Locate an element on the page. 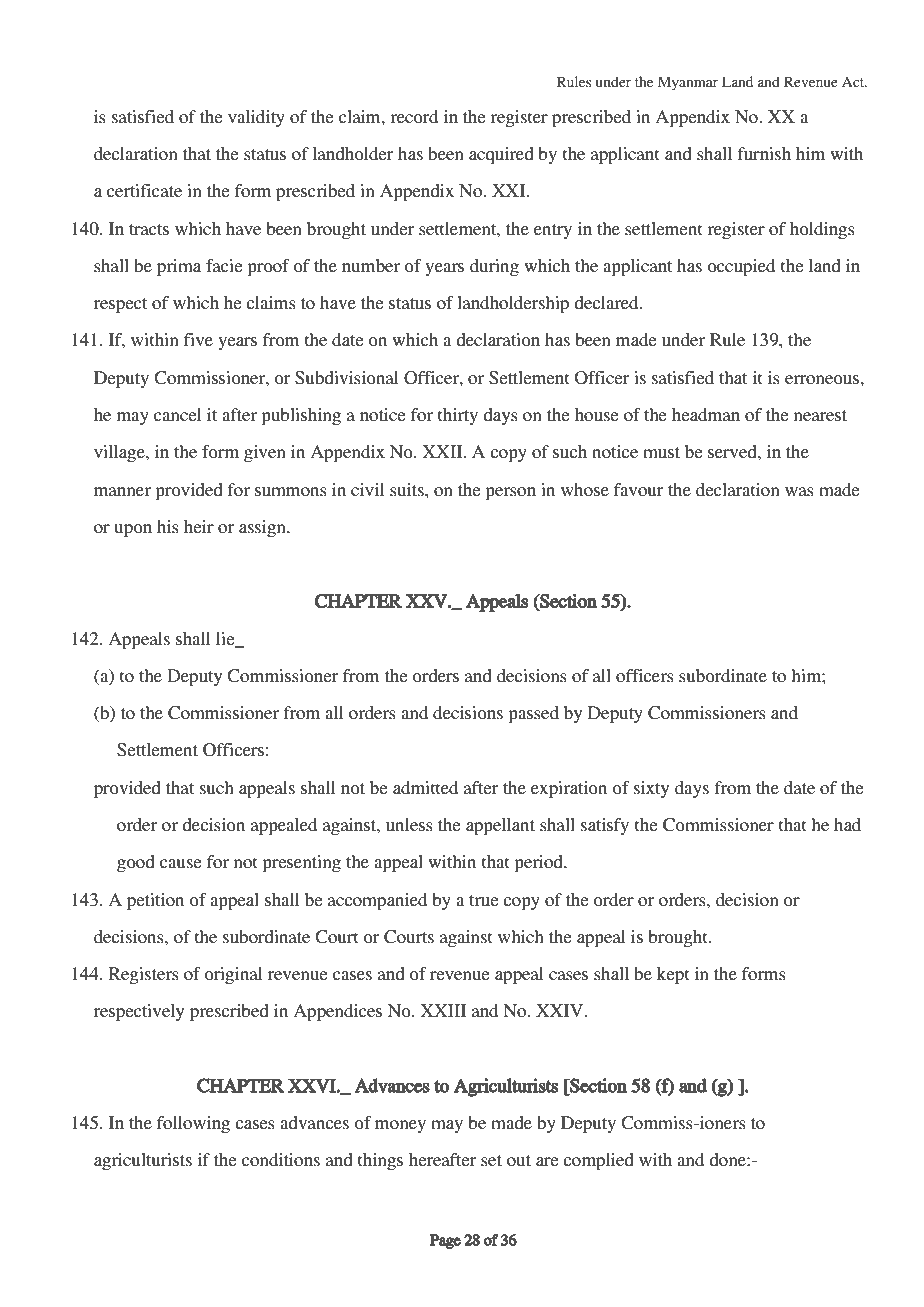  heir is located at coordinates (199, 526).
